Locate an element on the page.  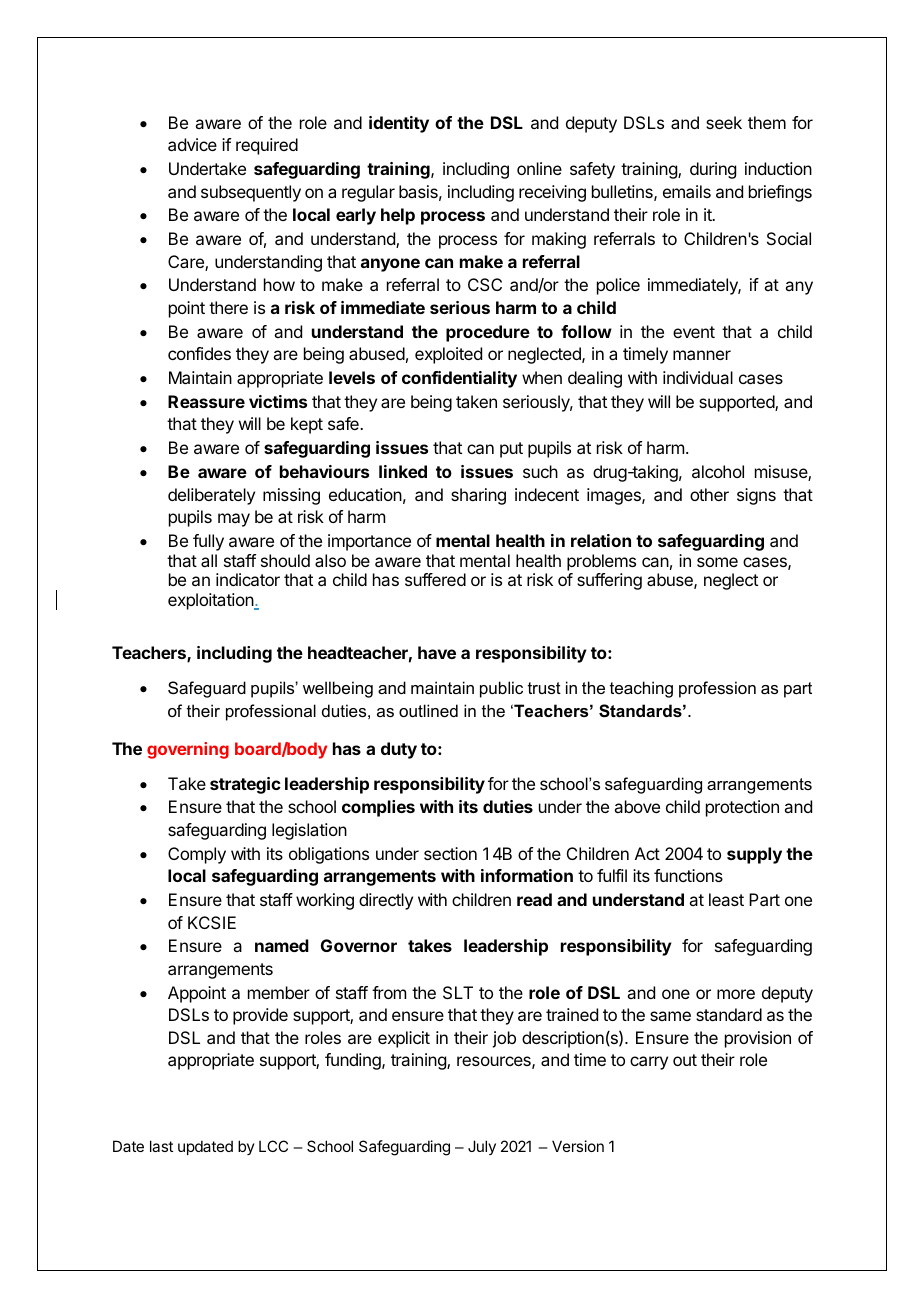
LCC is located at coordinates (273, 1146).
